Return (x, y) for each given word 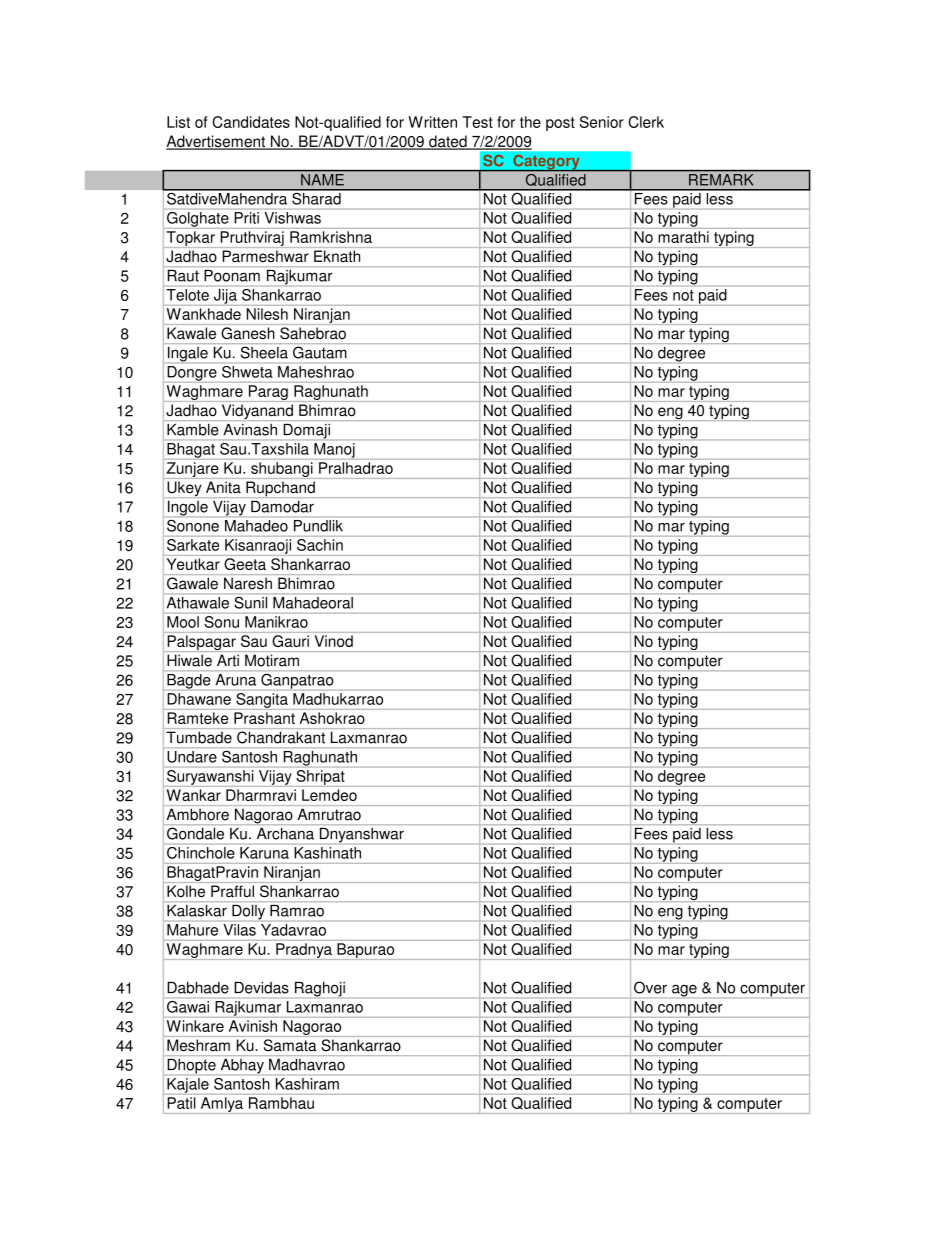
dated (448, 142)
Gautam (319, 352)
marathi (683, 237)
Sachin (320, 545)
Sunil (250, 603)
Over (650, 987)
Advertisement (217, 142)
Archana (285, 834)
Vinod (334, 641)
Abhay (242, 1066)
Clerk (646, 122)
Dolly (248, 912)
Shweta (247, 372)
